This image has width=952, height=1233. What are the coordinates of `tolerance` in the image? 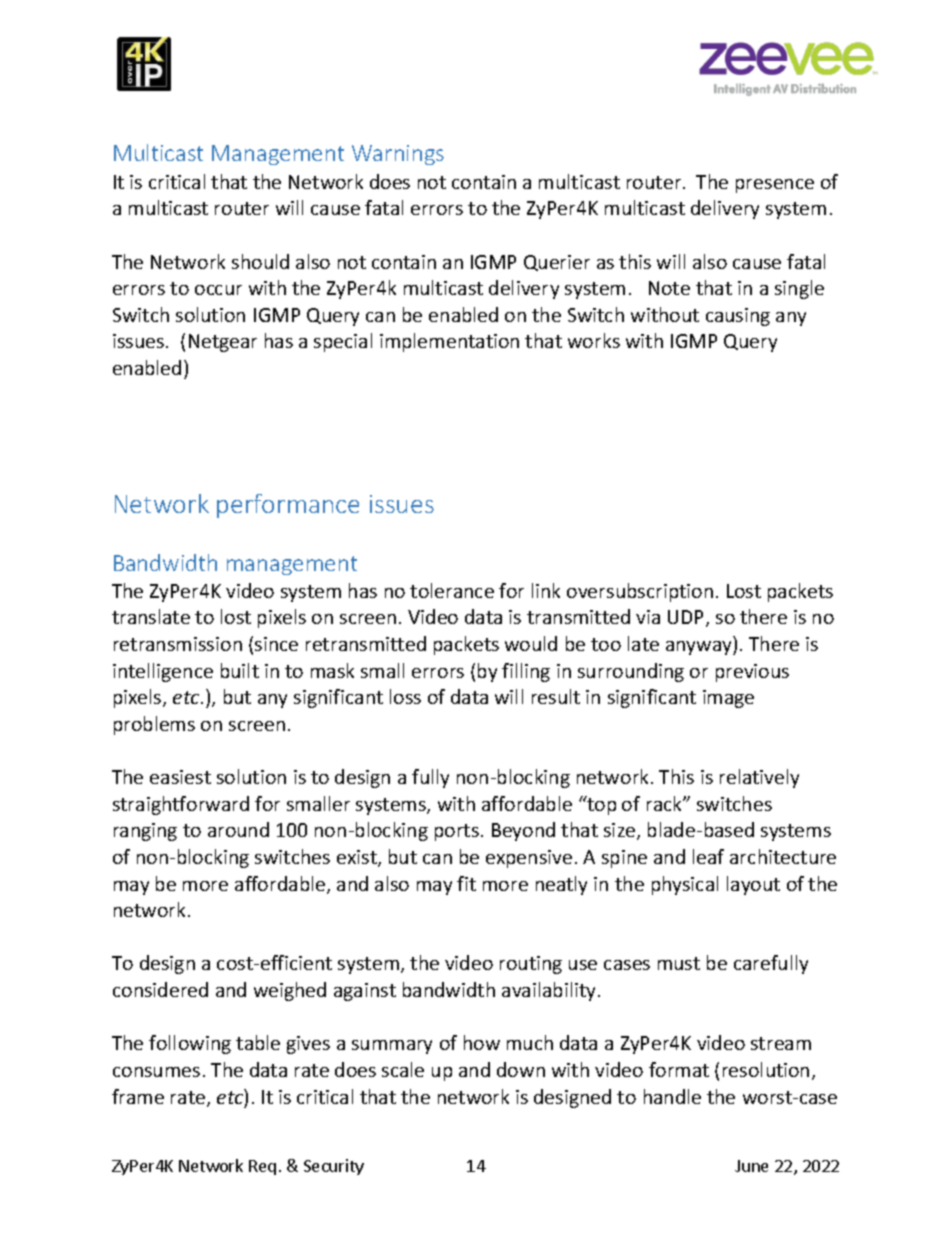 It's located at (452, 590).
